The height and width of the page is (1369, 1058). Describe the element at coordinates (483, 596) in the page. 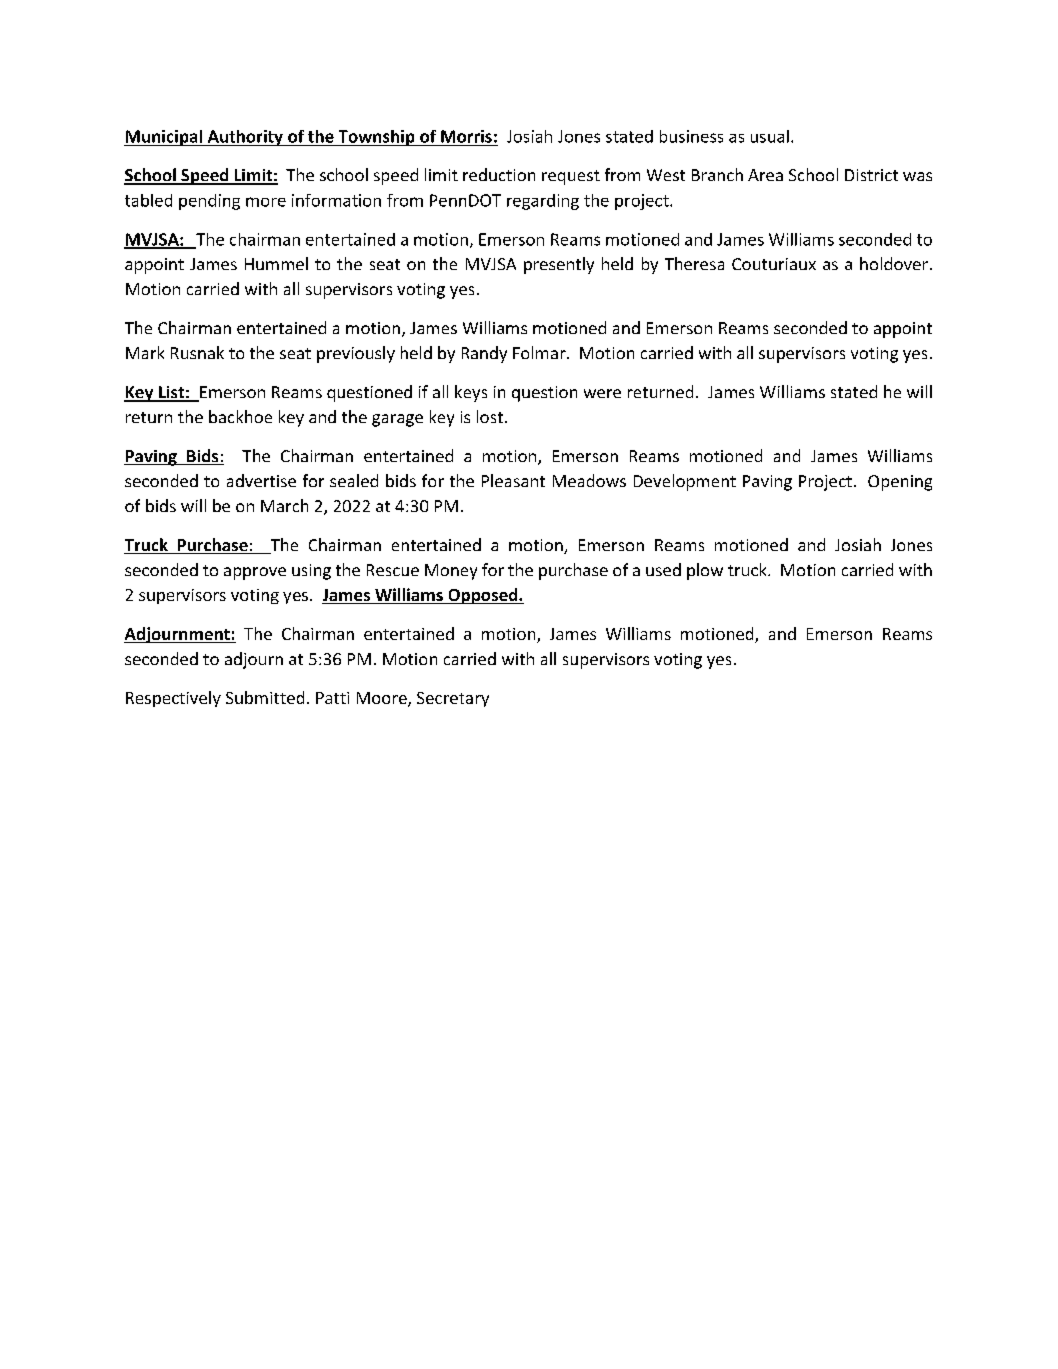

I see `Opposed` at that location.
